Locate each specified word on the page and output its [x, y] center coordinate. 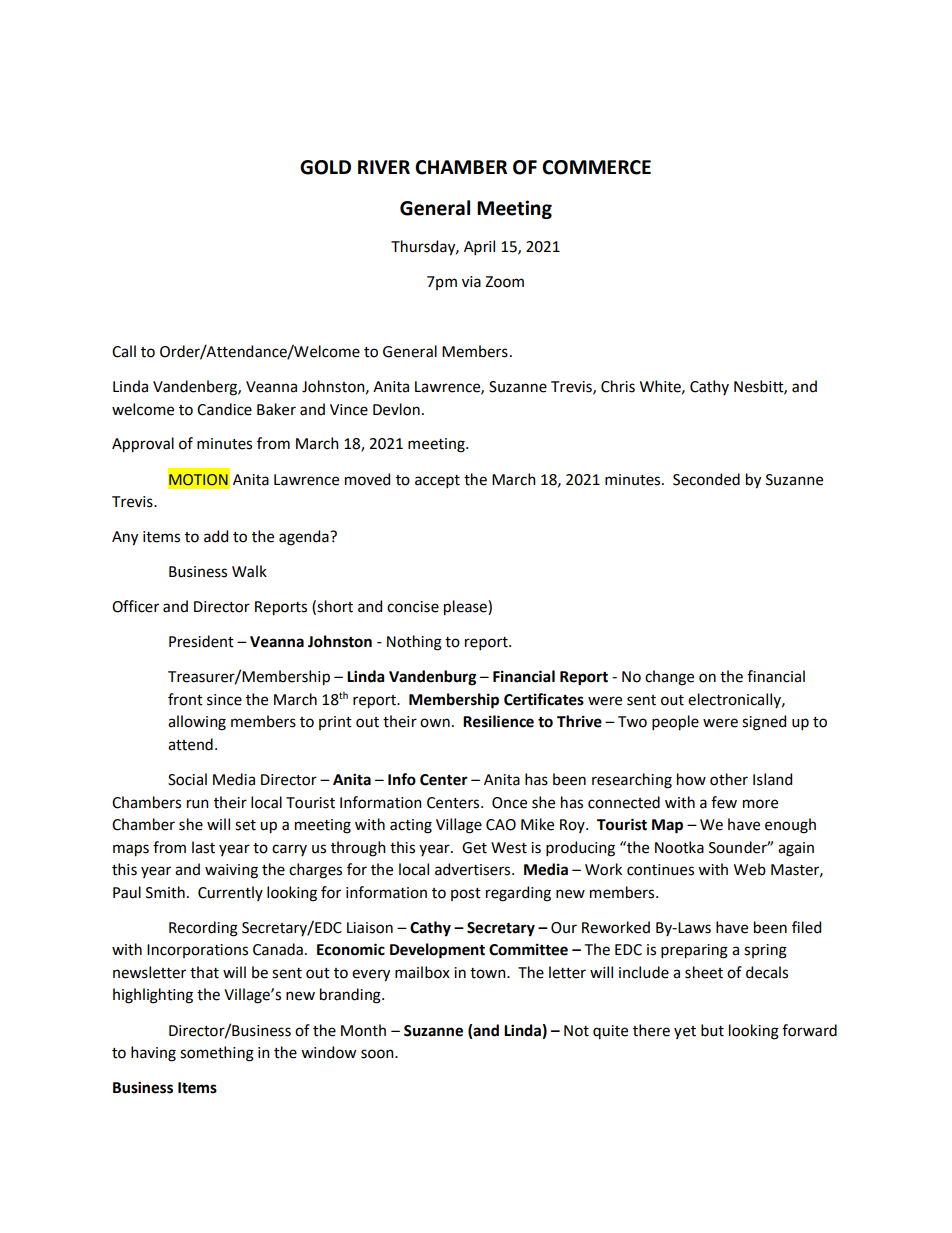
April [479, 247]
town [489, 973]
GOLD [325, 167]
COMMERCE [596, 167]
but [712, 1030]
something [217, 1054]
